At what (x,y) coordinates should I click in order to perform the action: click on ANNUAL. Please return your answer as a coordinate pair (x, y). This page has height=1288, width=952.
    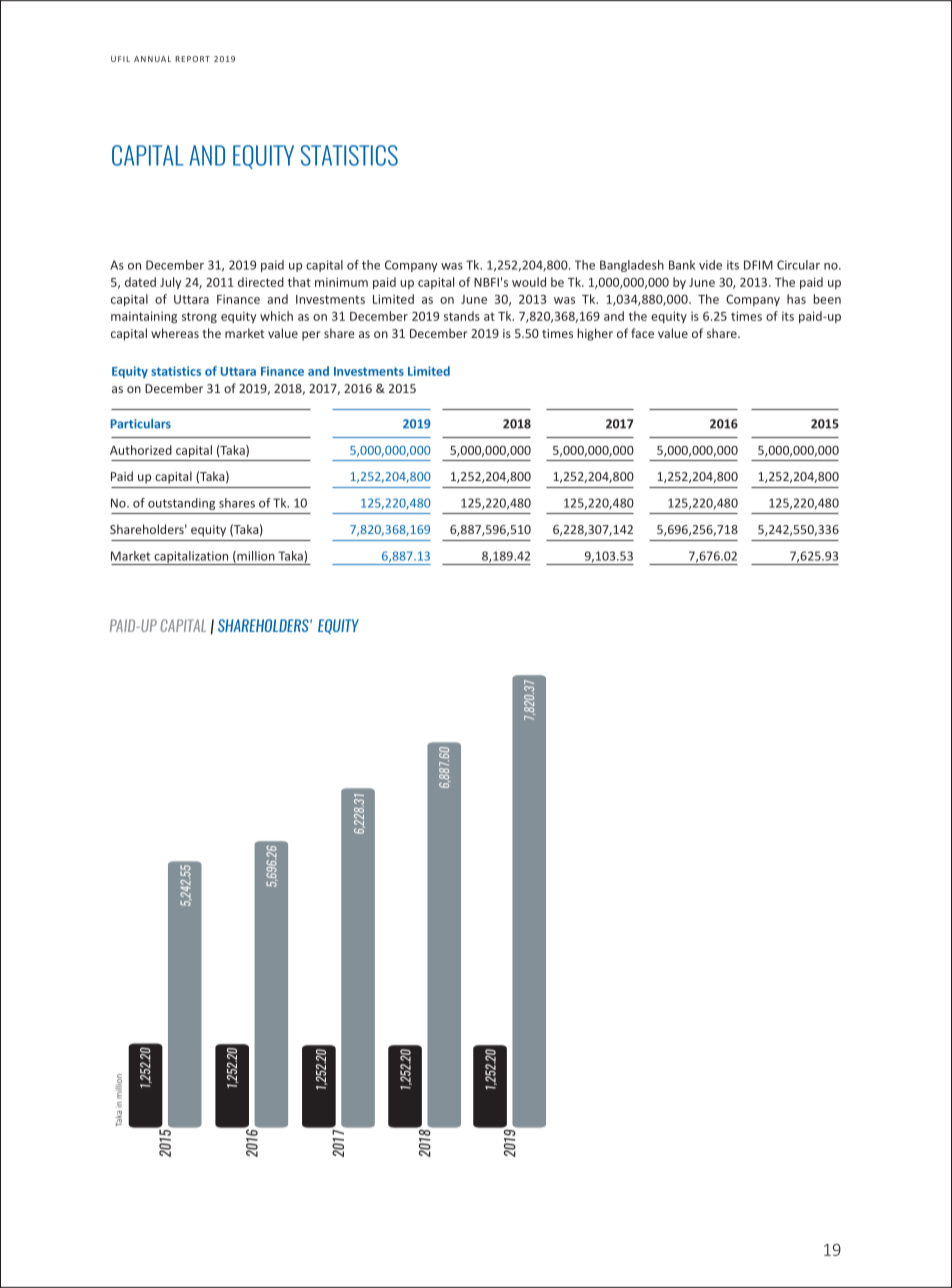
    Looking at the image, I should click on (152, 59).
